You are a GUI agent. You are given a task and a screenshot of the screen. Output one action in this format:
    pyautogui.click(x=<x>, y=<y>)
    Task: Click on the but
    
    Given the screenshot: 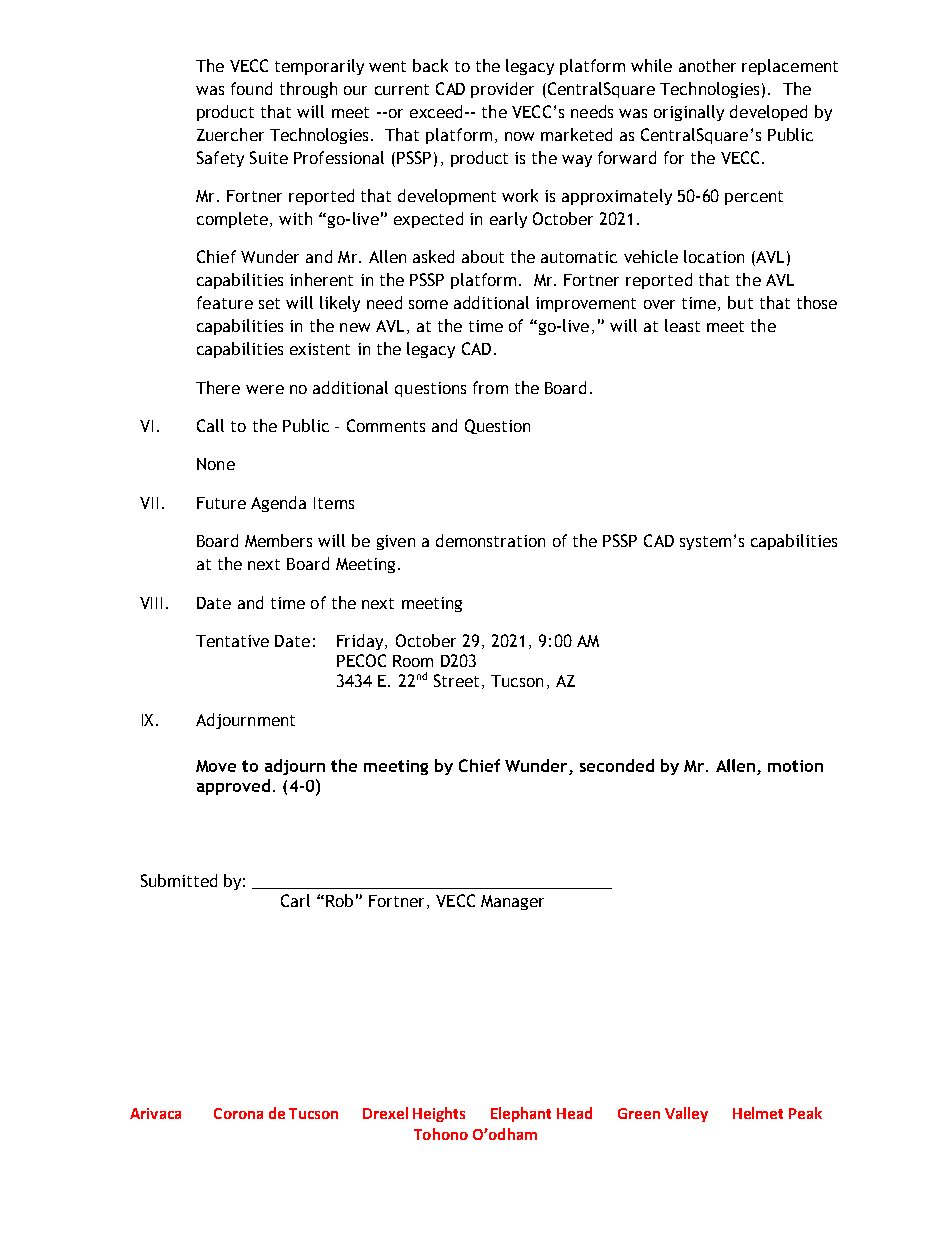 What is the action you would take?
    pyautogui.click(x=740, y=302)
